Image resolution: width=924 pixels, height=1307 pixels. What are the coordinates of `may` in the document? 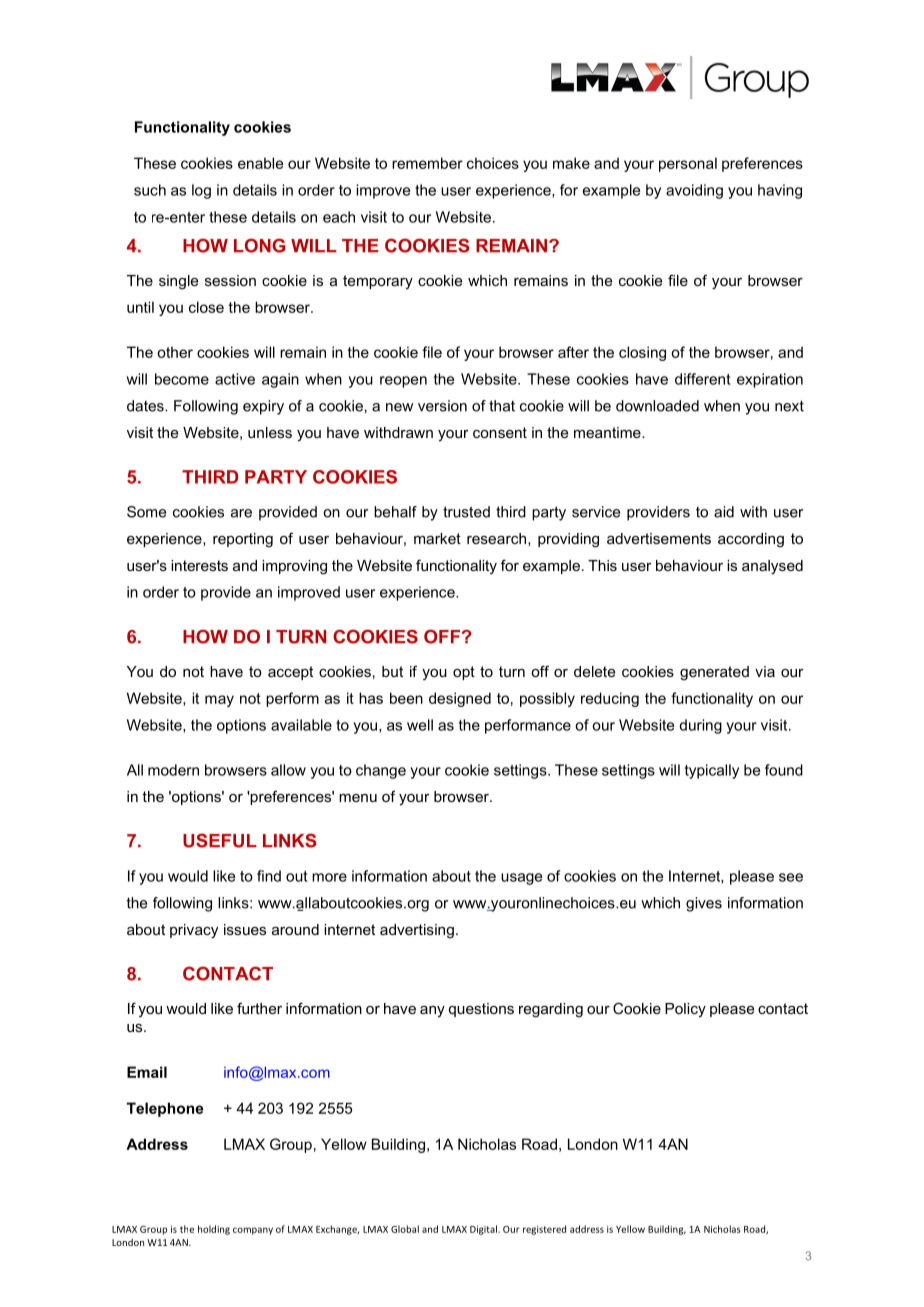 It's located at (219, 701).
